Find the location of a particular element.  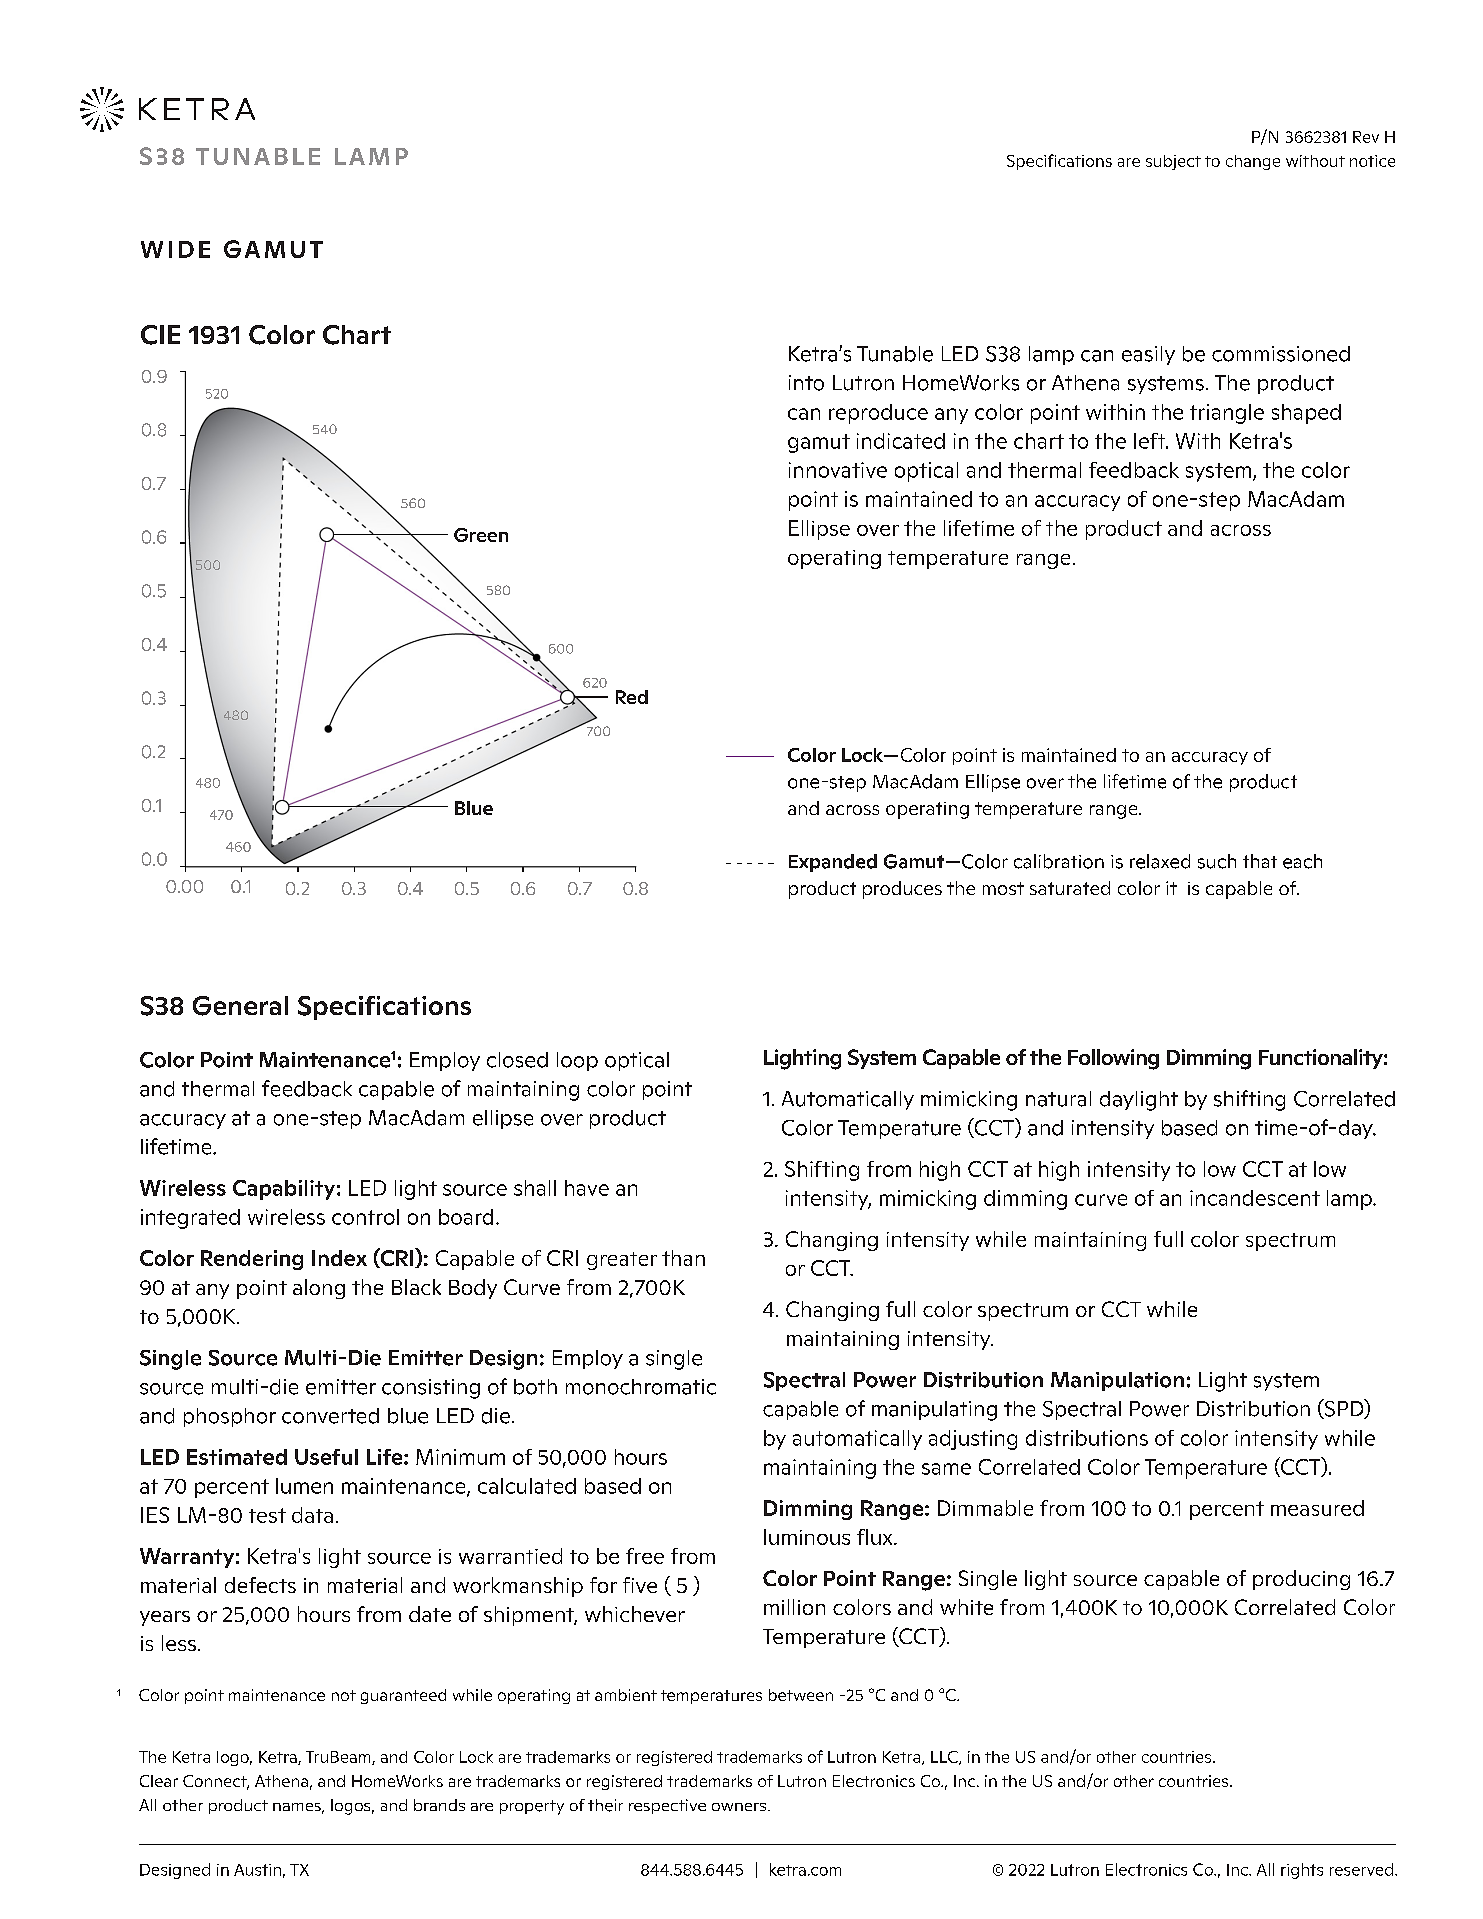

owners is located at coordinates (739, 1807).
